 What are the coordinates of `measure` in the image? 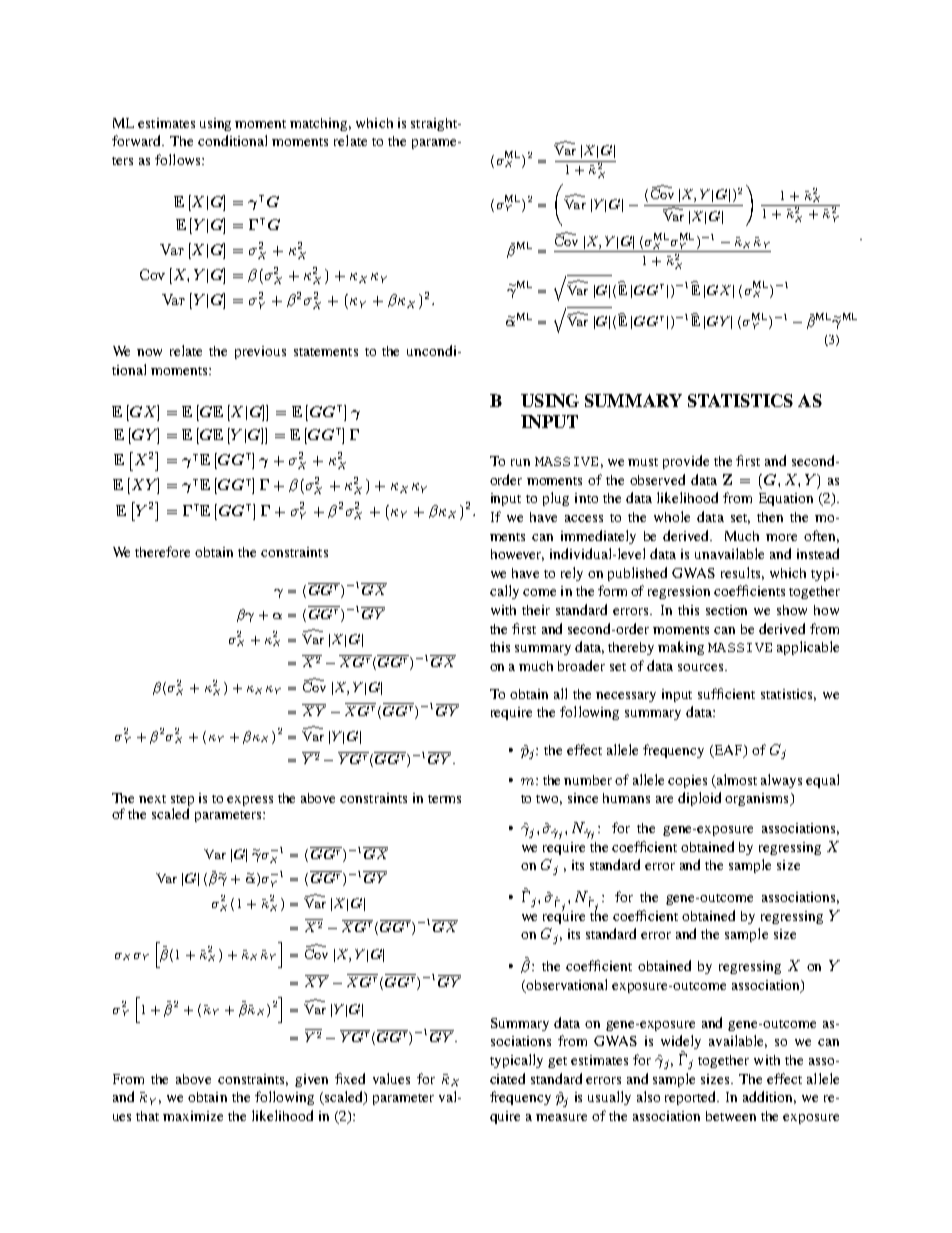 It's located at (561, 1117).
